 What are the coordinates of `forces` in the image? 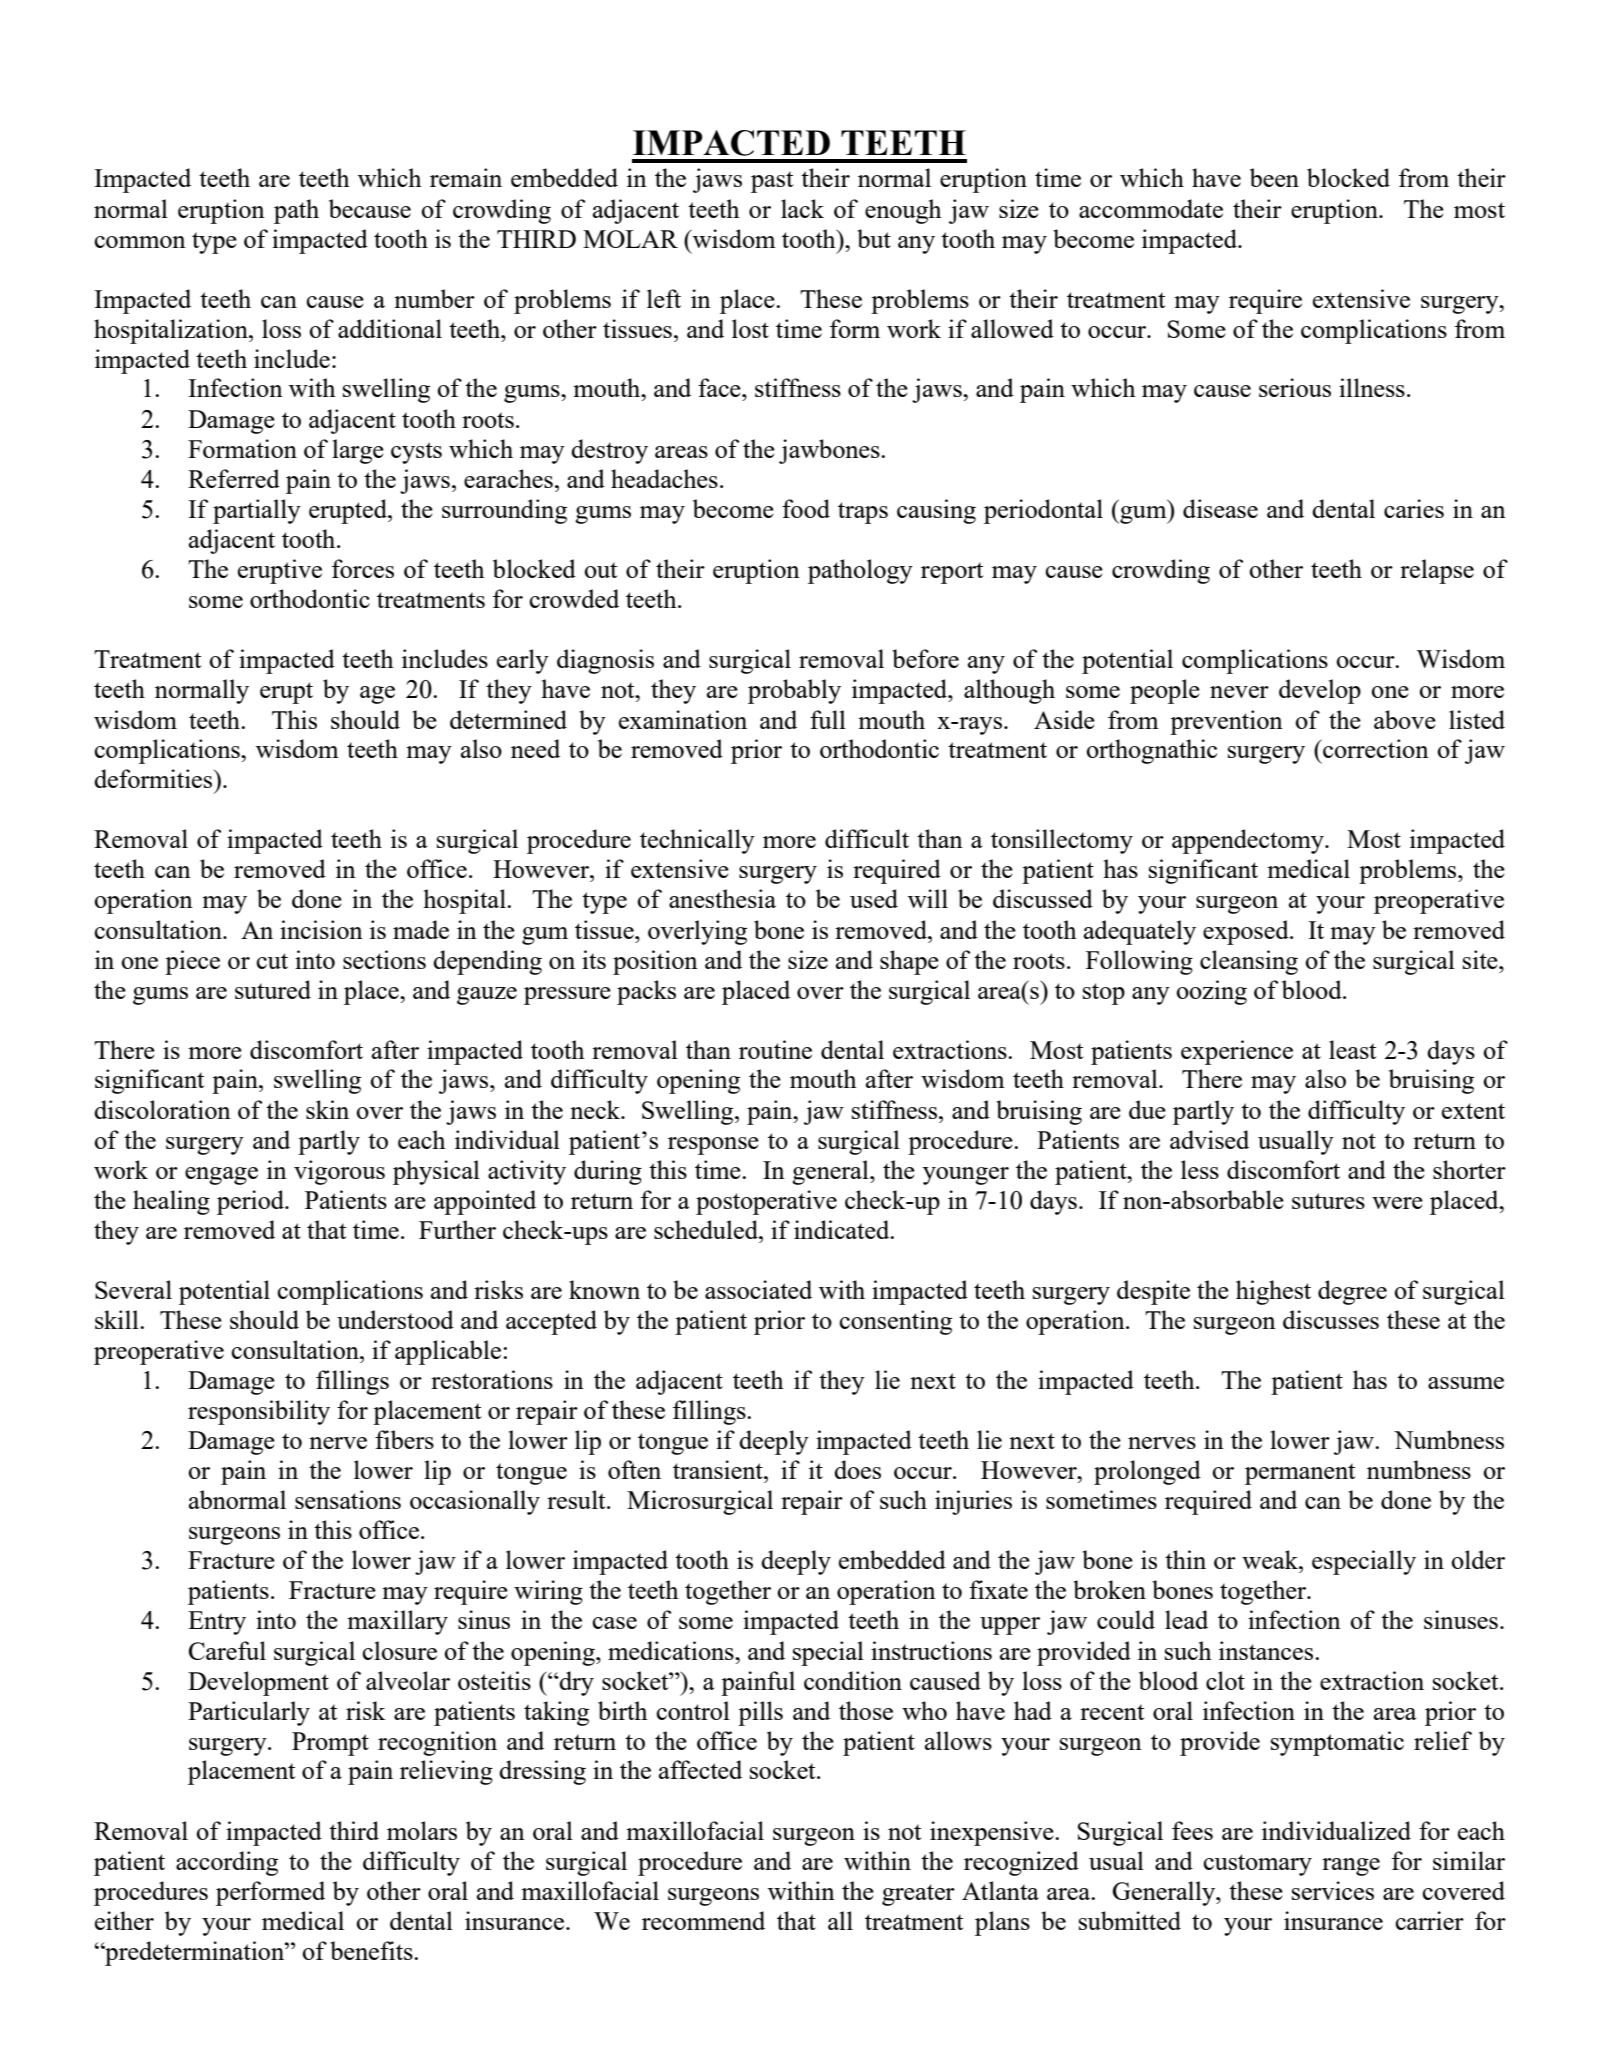 It's located at (363, 568).
